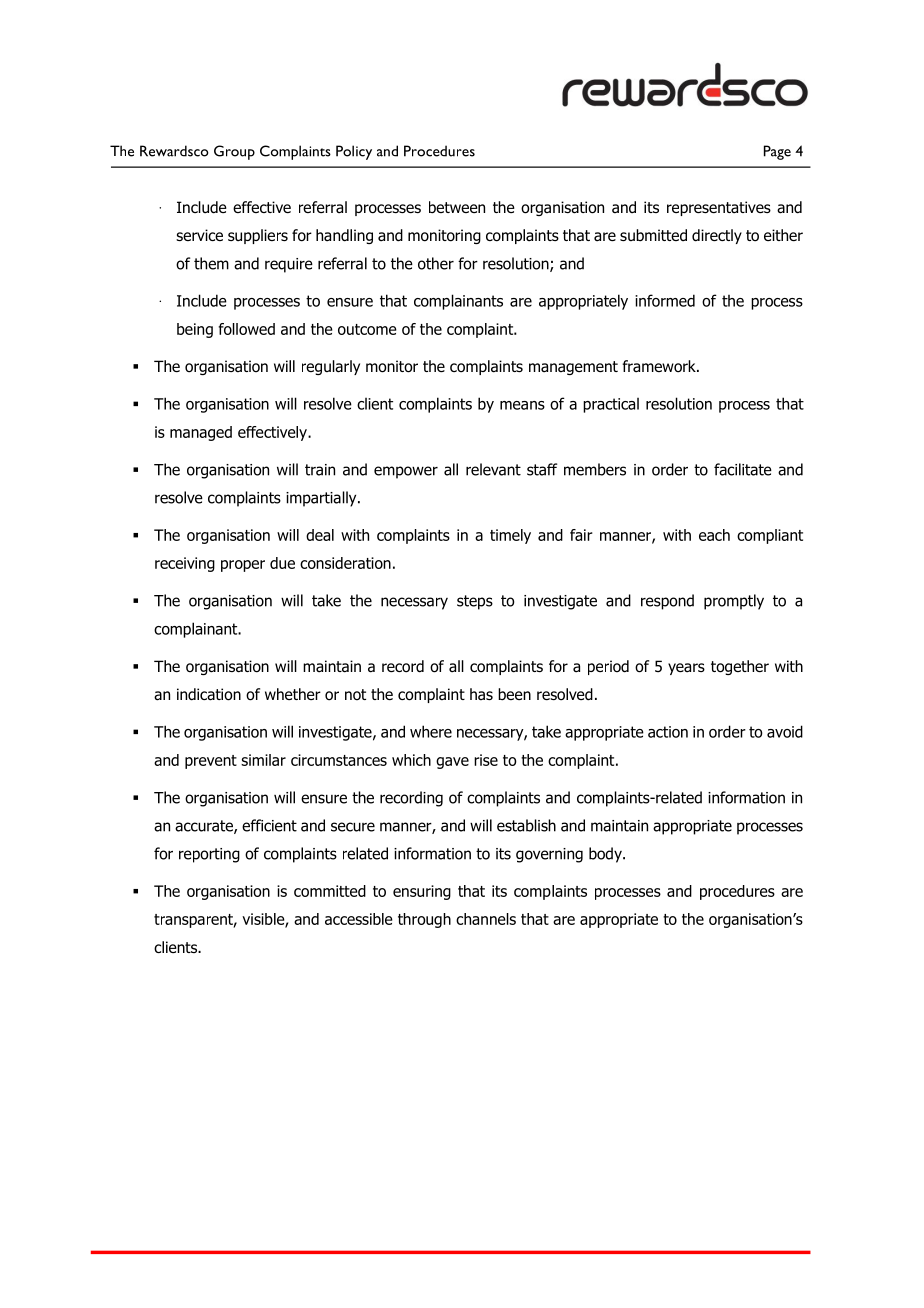  What do you see at coordinates (330, 891) in the screenshot?
I see `committed` at bounding box center [330, 891].
